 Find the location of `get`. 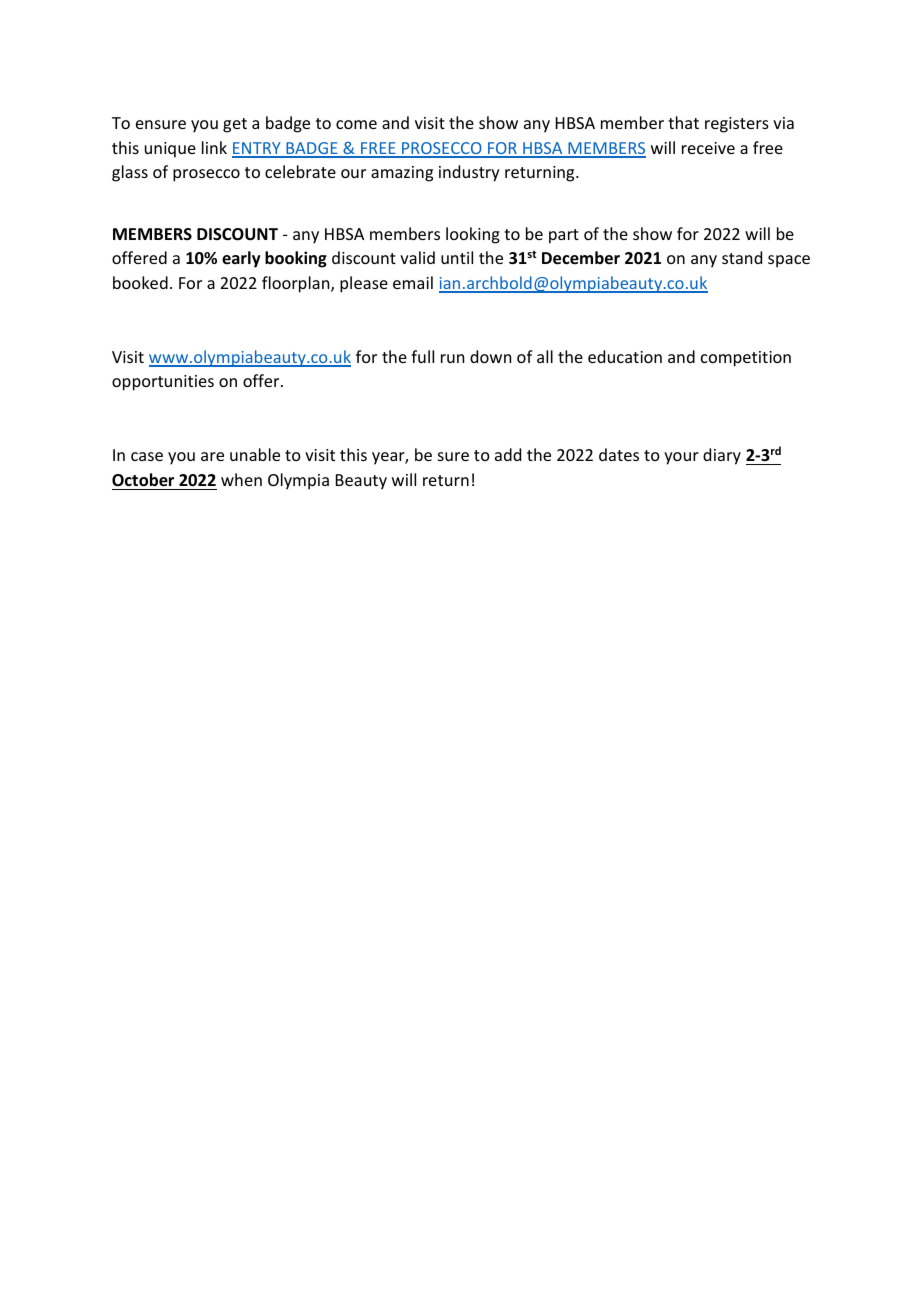

get is located at coordinates (235, 125).
